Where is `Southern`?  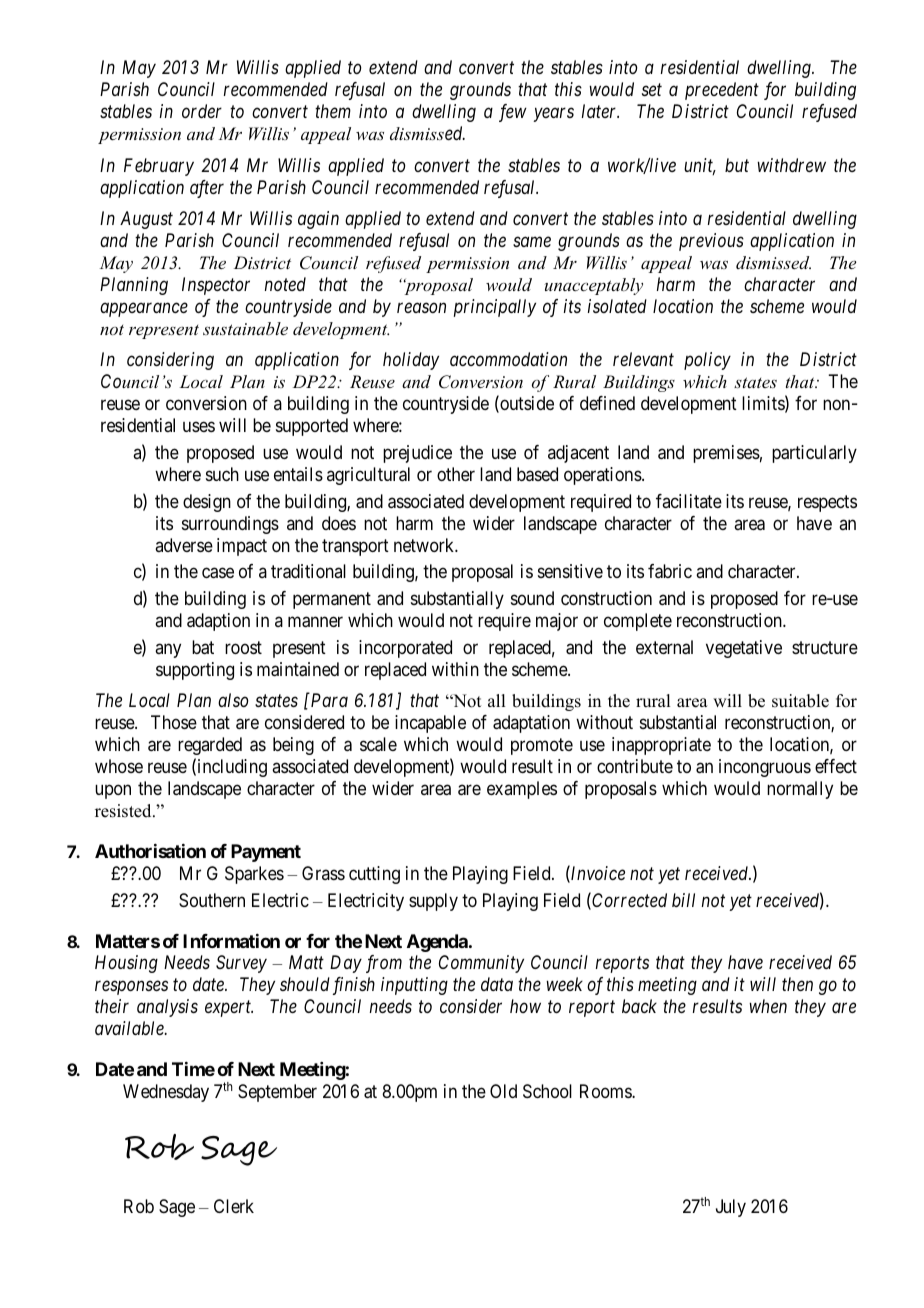 Southern is located at coordinates (212, 900).
